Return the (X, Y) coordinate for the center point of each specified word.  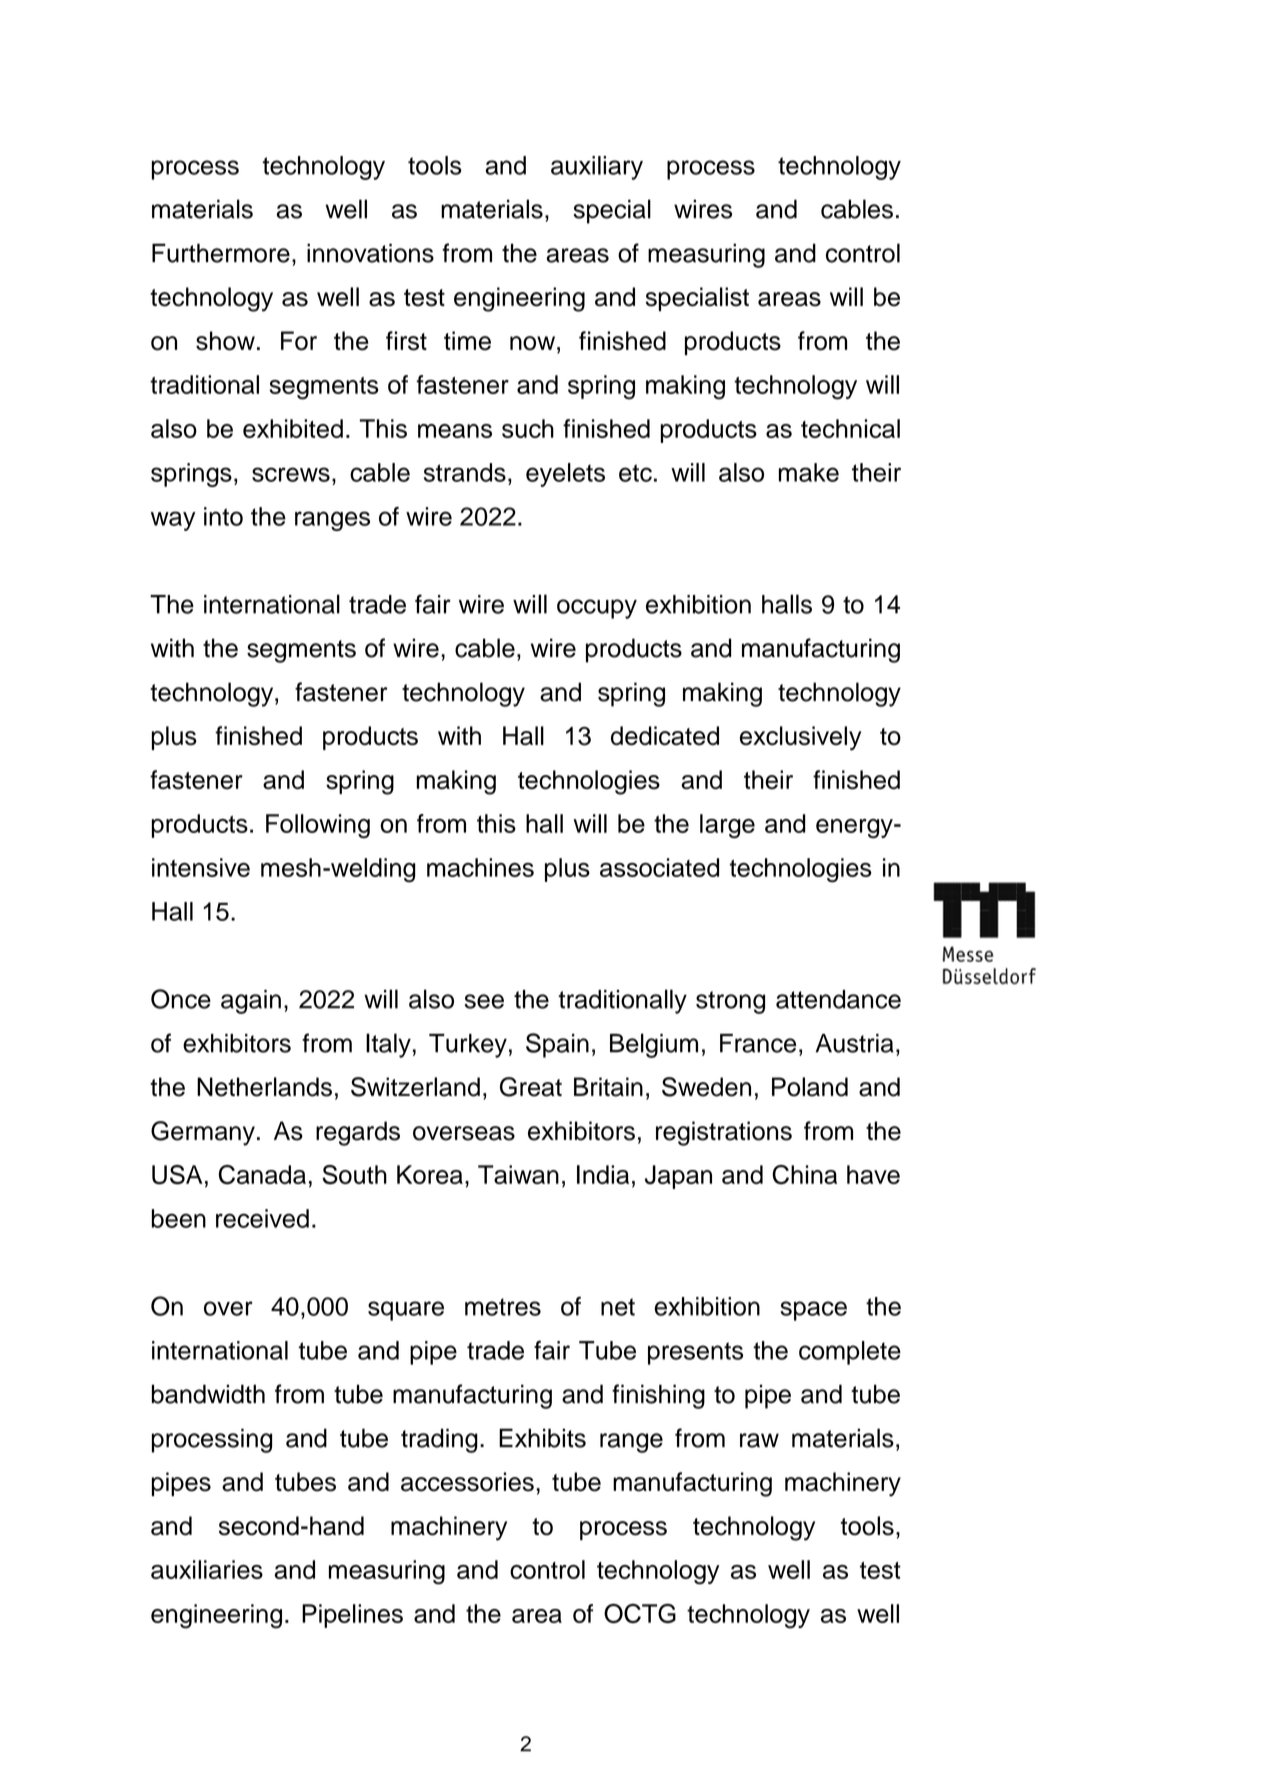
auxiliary (597, 168)
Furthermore (221, 253)
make (809, 472)
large (727, 826)
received (262, 1218)
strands (465, 472)
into (223, 516)
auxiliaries (207, 1569)
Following (318, 826)
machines (480, 867)
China (804, 1175)
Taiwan (518, 1174)
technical (850, 428)
